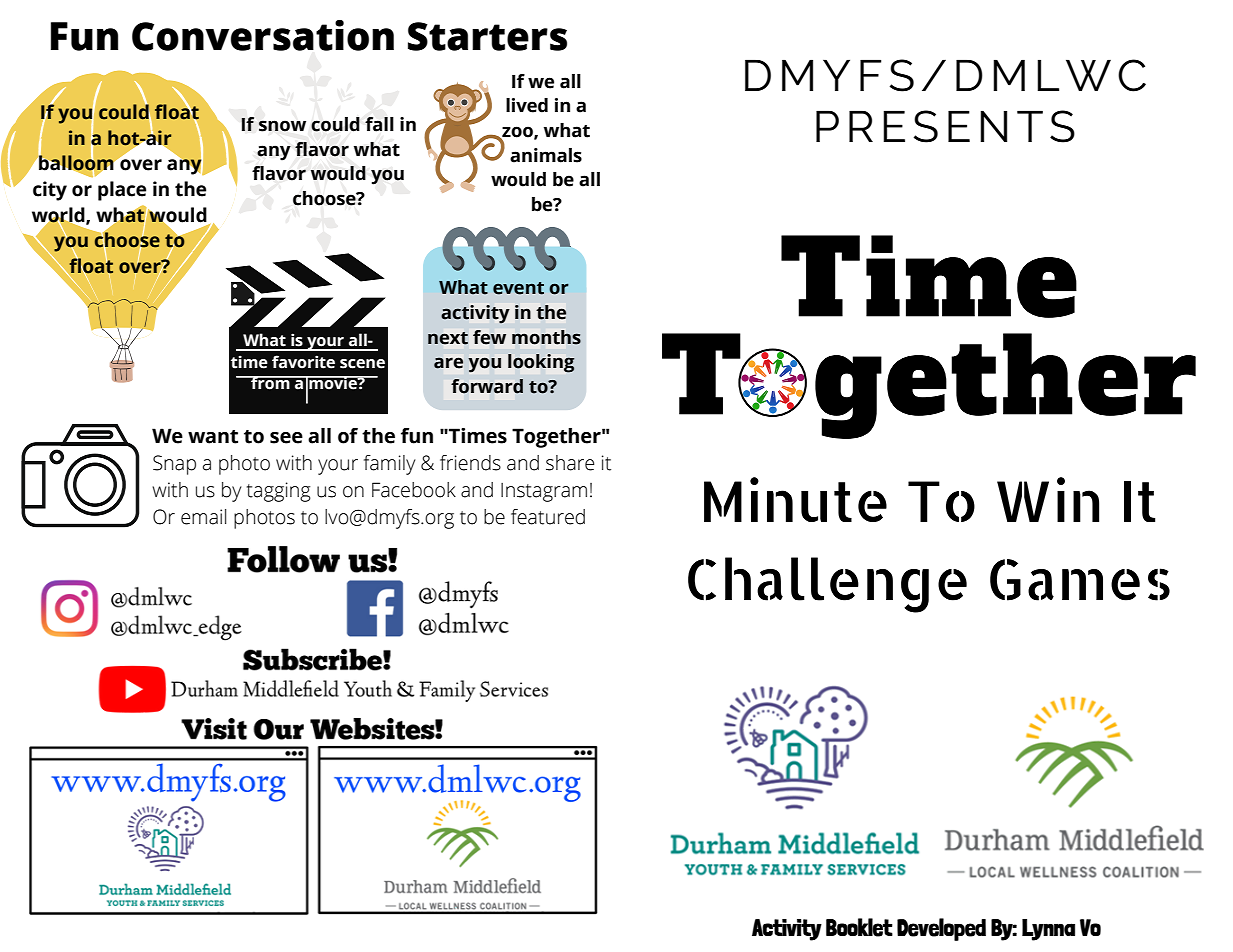 This screenshot has height=952, width=1233. Describe the element at coordinates (546, 337) in the screenshot. I see `months` at that location.
